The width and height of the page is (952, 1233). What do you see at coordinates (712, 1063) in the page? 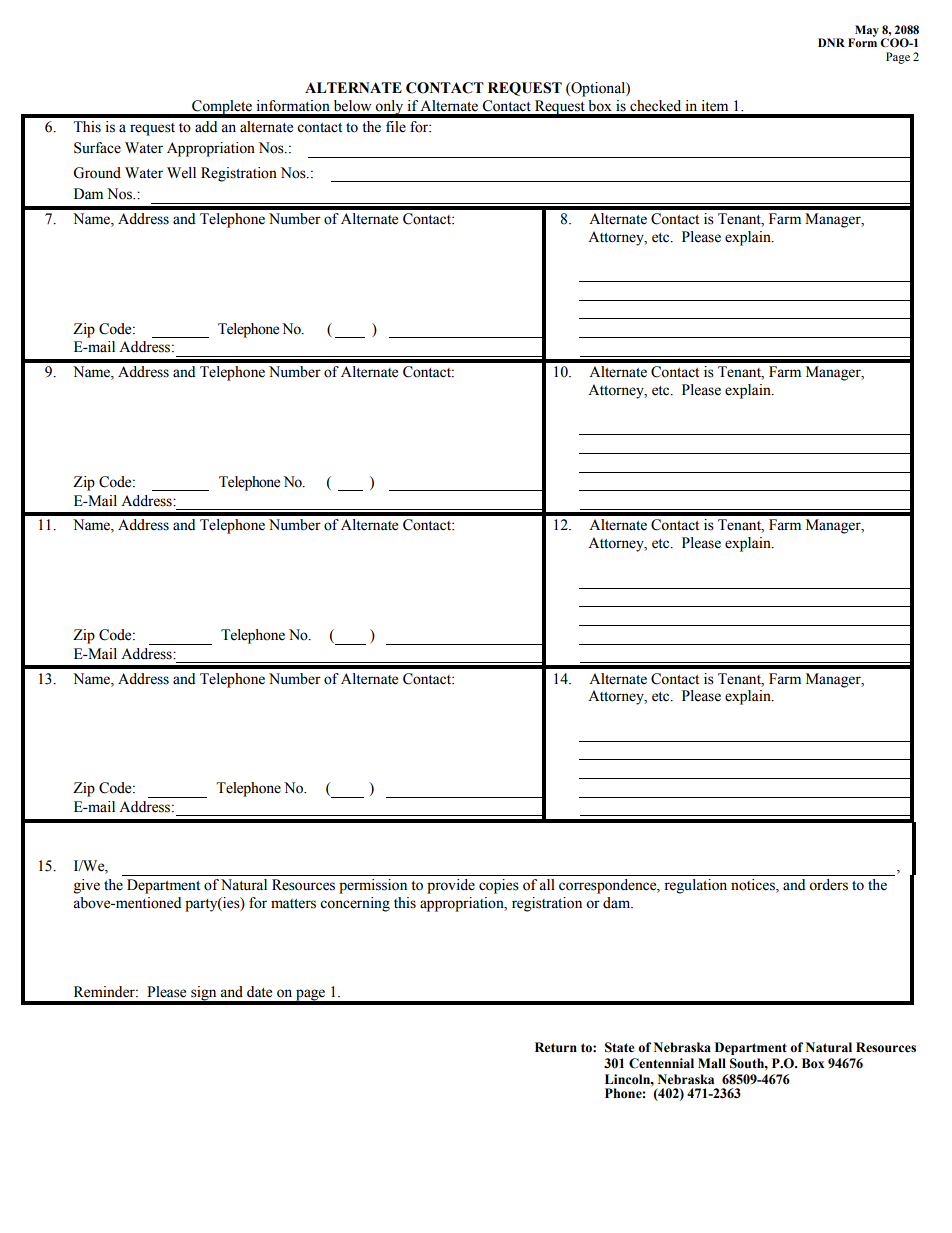
I see `Mall` at bounding box center [712, 1063].
